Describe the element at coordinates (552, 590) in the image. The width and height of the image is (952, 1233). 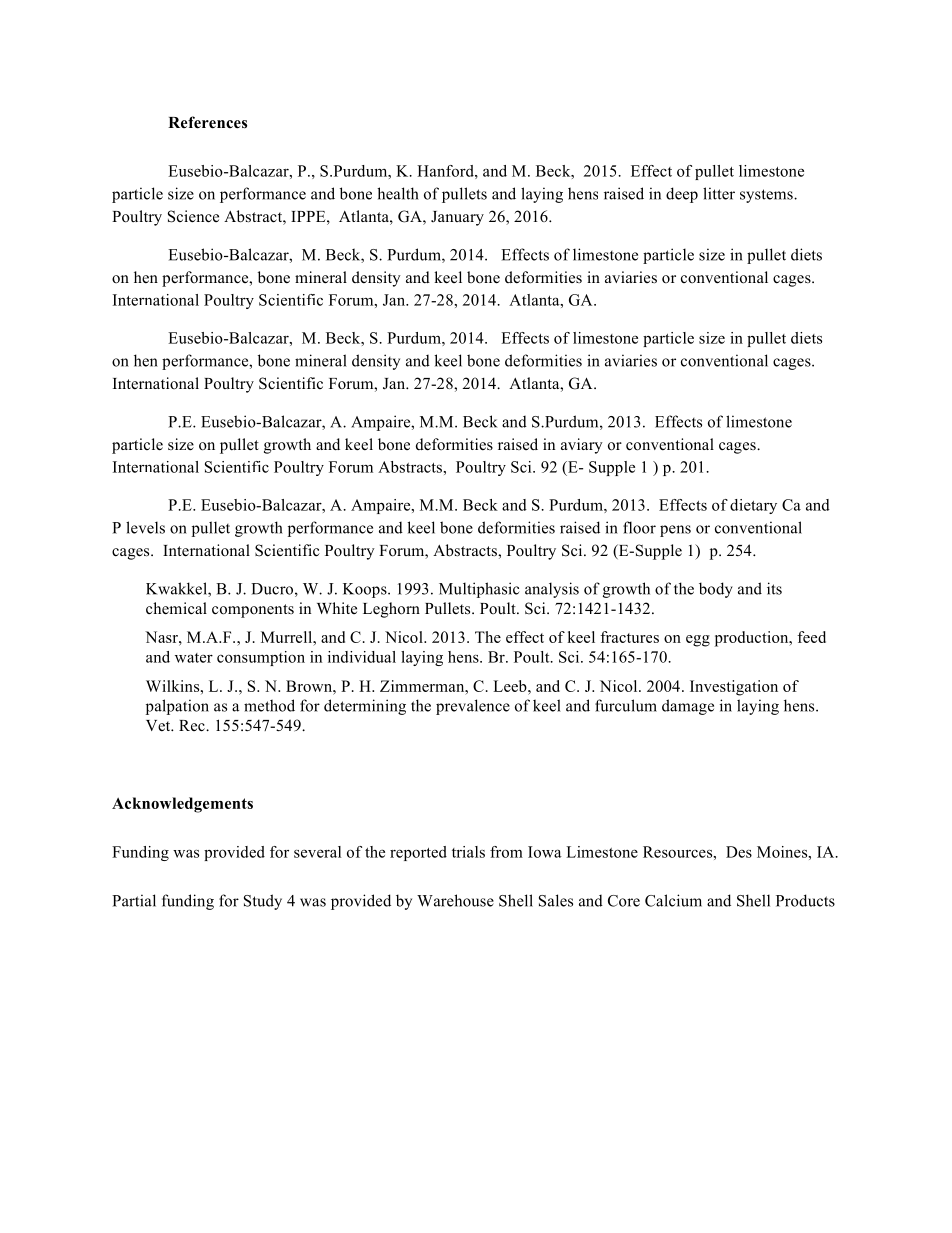
I see `analysis` at that location.
